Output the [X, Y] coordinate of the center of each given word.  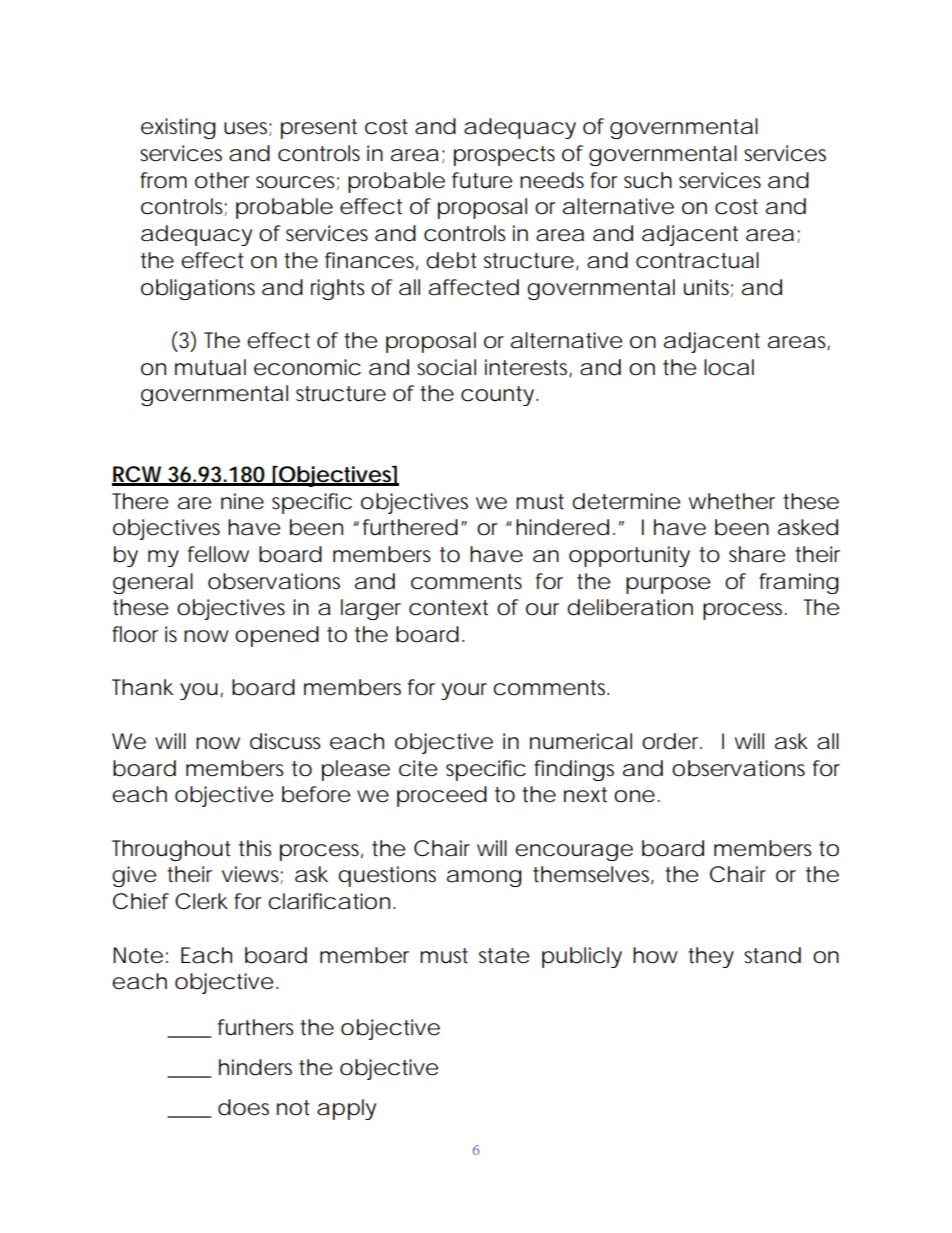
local [729, 367]
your [464, 691]
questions [387, 876]
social [446, 367]
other [222, 180]
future [482, 180]
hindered [562, 527]
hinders [255, 1067]
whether [732, 501]
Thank [142, 687]
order [672, 741]
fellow [218, 554]
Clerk [201, 901]
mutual [210, 367]
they [711, 957]
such [648, 180]
